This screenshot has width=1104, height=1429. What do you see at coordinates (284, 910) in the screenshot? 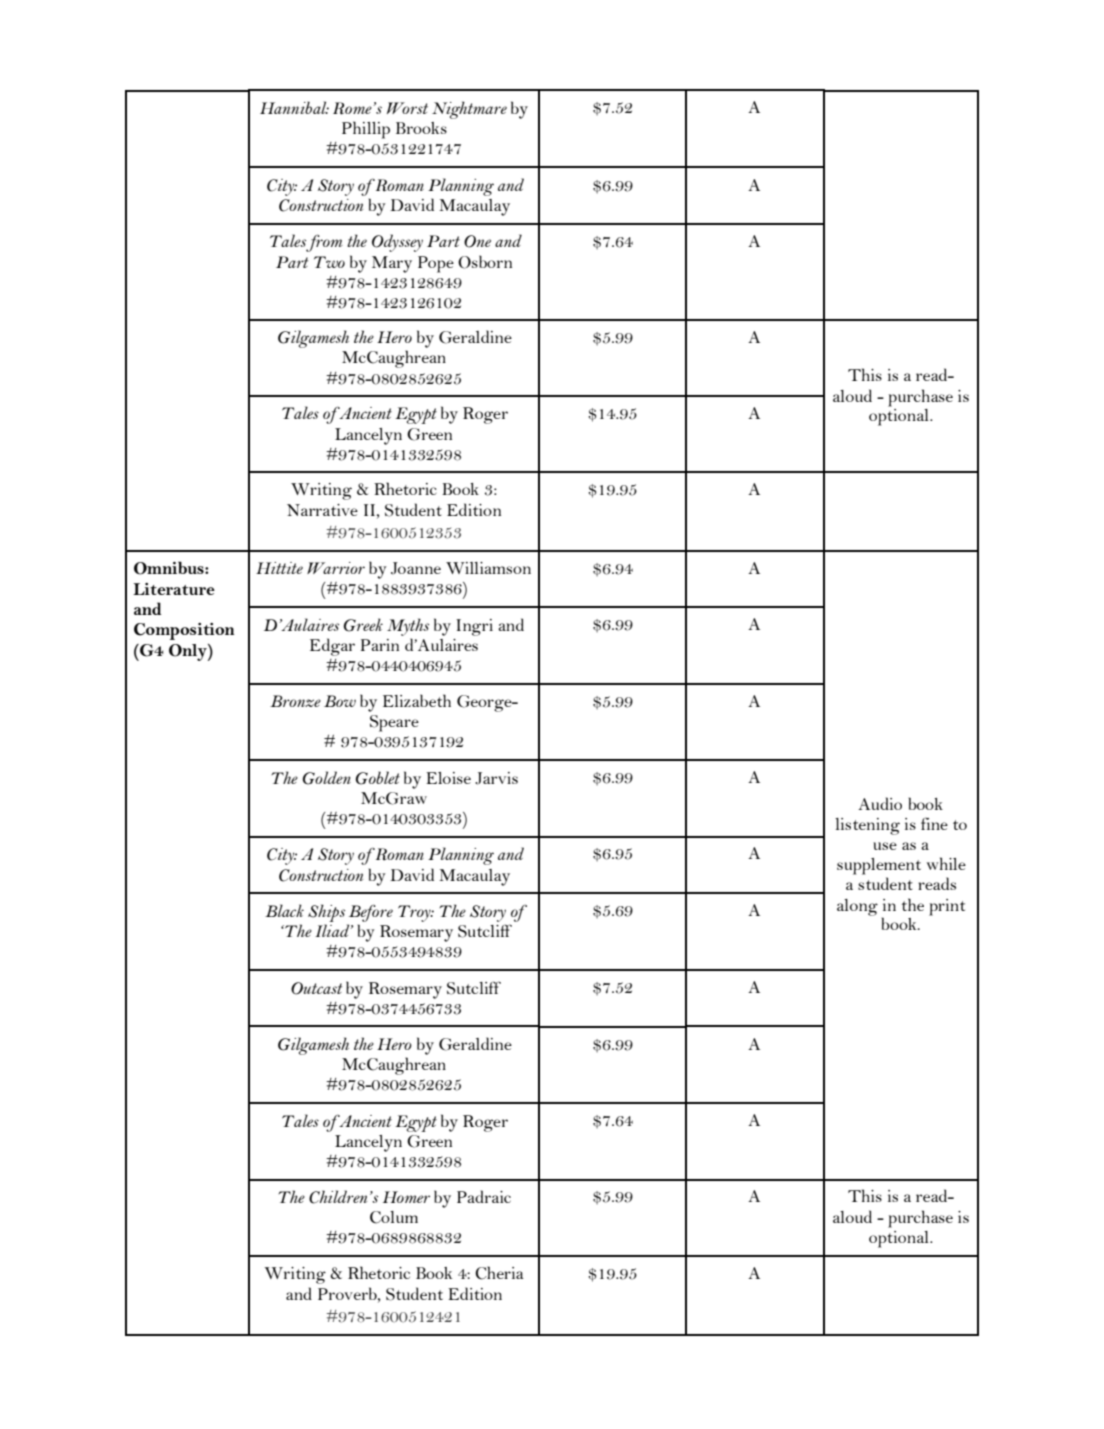
I see `Black` at bounding box center [284, 910].
